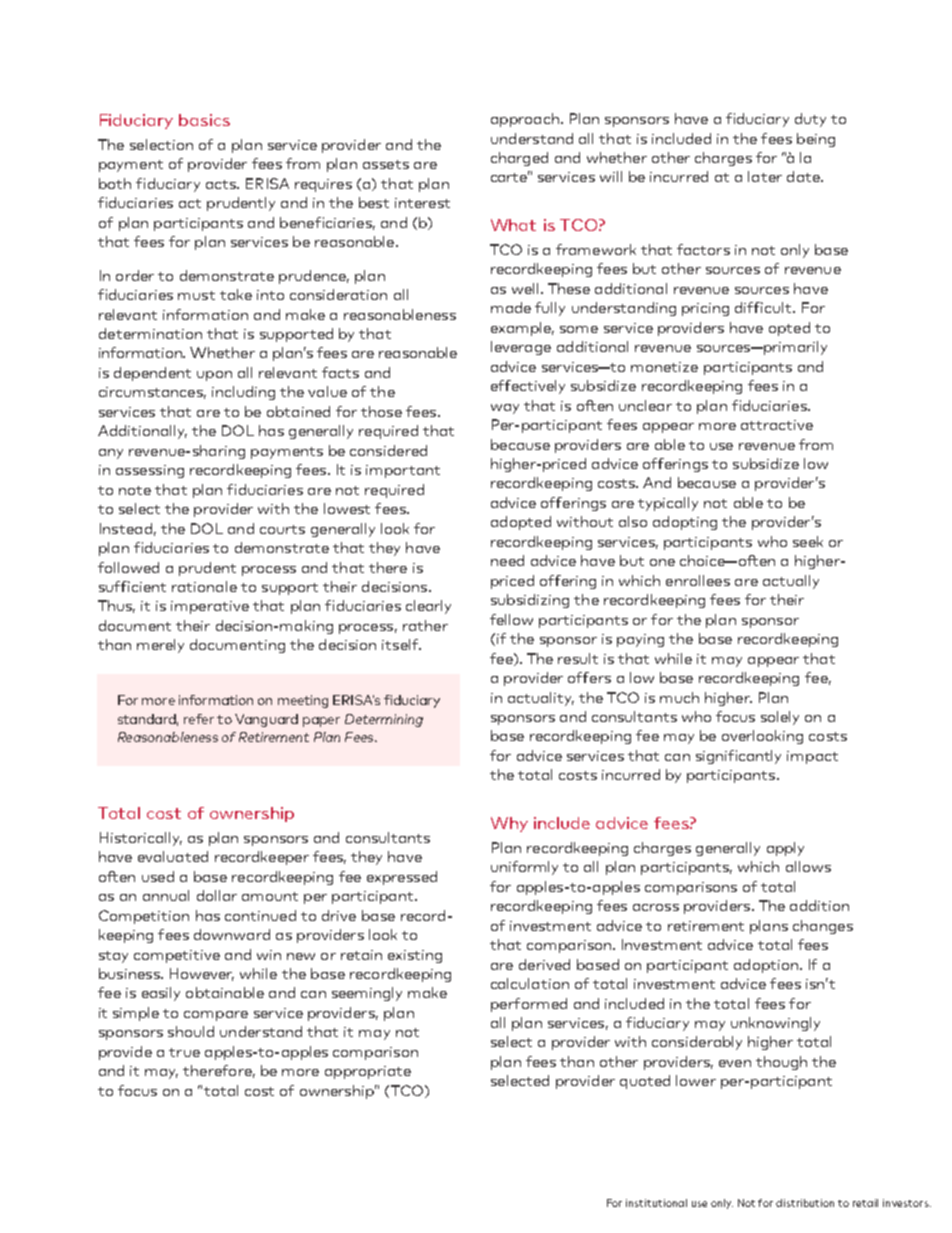  What do you see at coordinates (816, 140) in the page?
I see `being` at bounding box center [816, 140].
